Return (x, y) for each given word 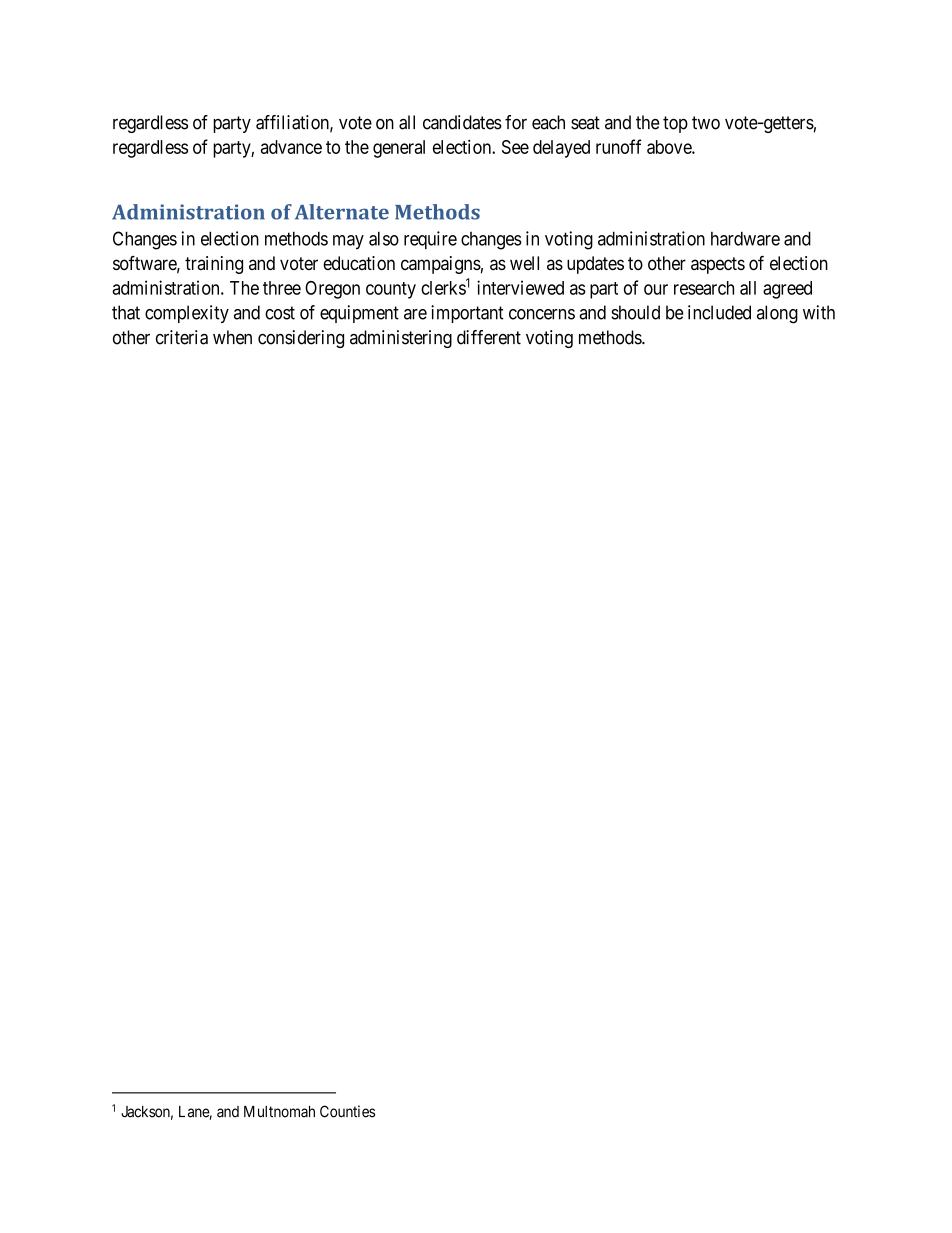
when (232, 337)
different (489, 337)
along (777, 314)
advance (291, 147)
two (706, 123)
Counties (347, 1111)
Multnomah (279, 1112)
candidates (462, 122)
